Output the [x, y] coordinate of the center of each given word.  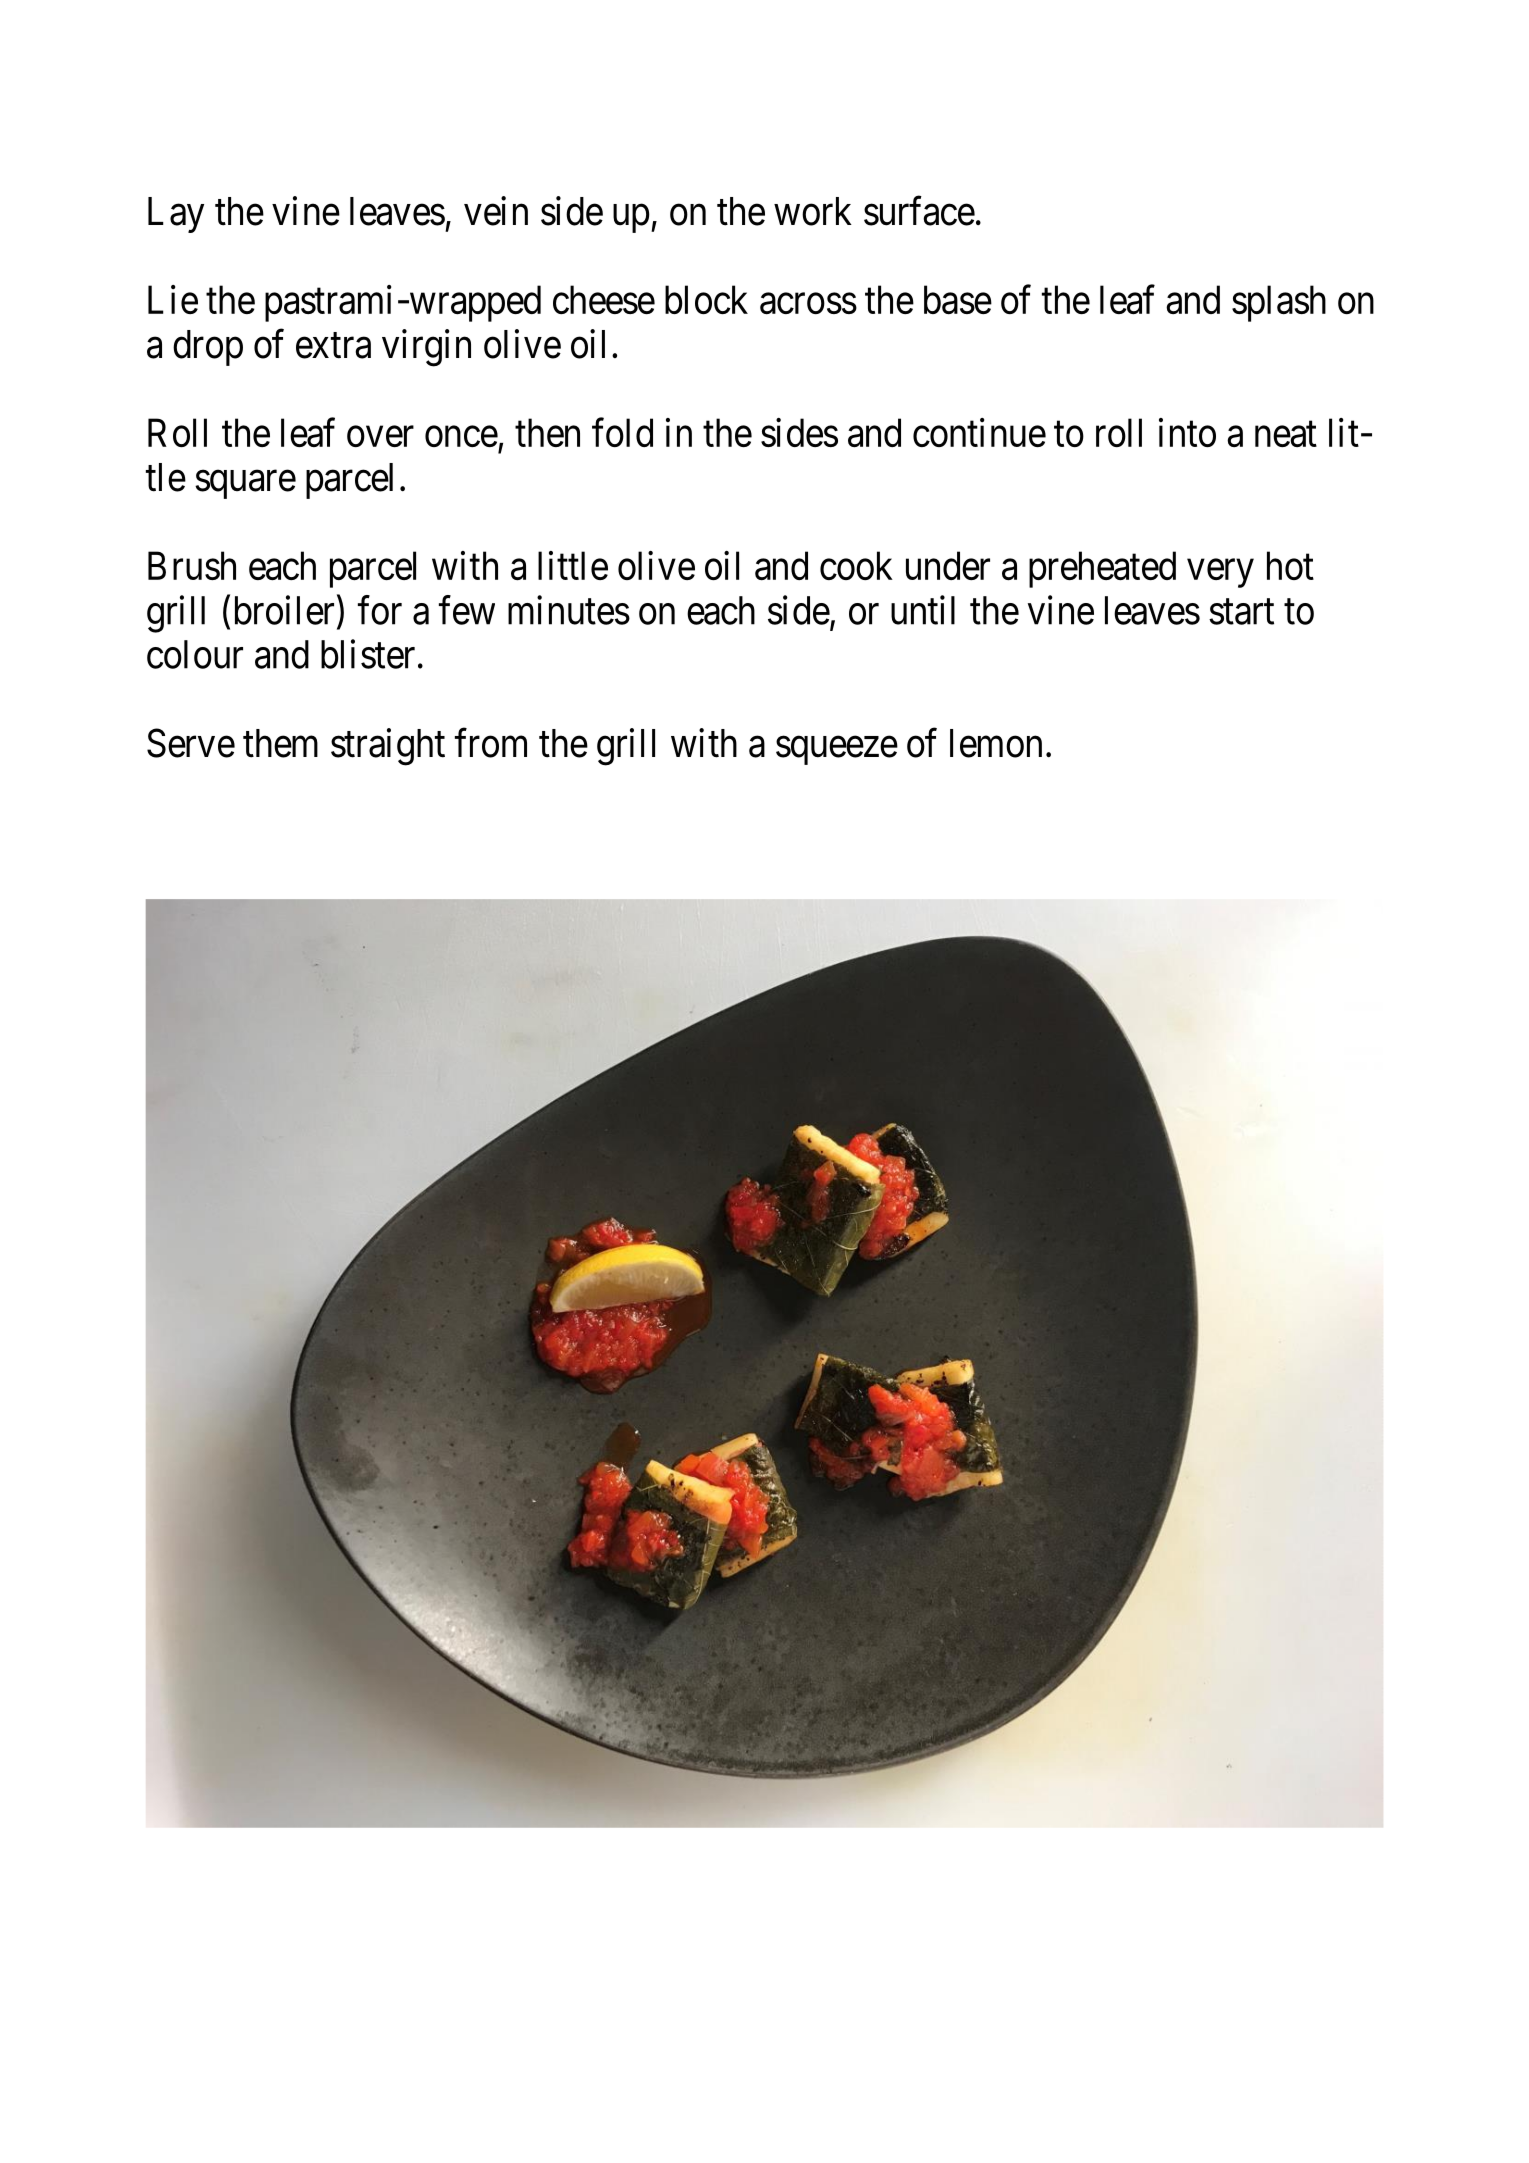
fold [622, 432]
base [958, 299]
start [1241, 612]
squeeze [837, 751]
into [1187, 432]
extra [333, 346]
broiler [284, 610]
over [380, 437]
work [813, 211]
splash [1279, 303]
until [923, 610]
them [280, 743]
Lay [176, 215]
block [706, 299]
